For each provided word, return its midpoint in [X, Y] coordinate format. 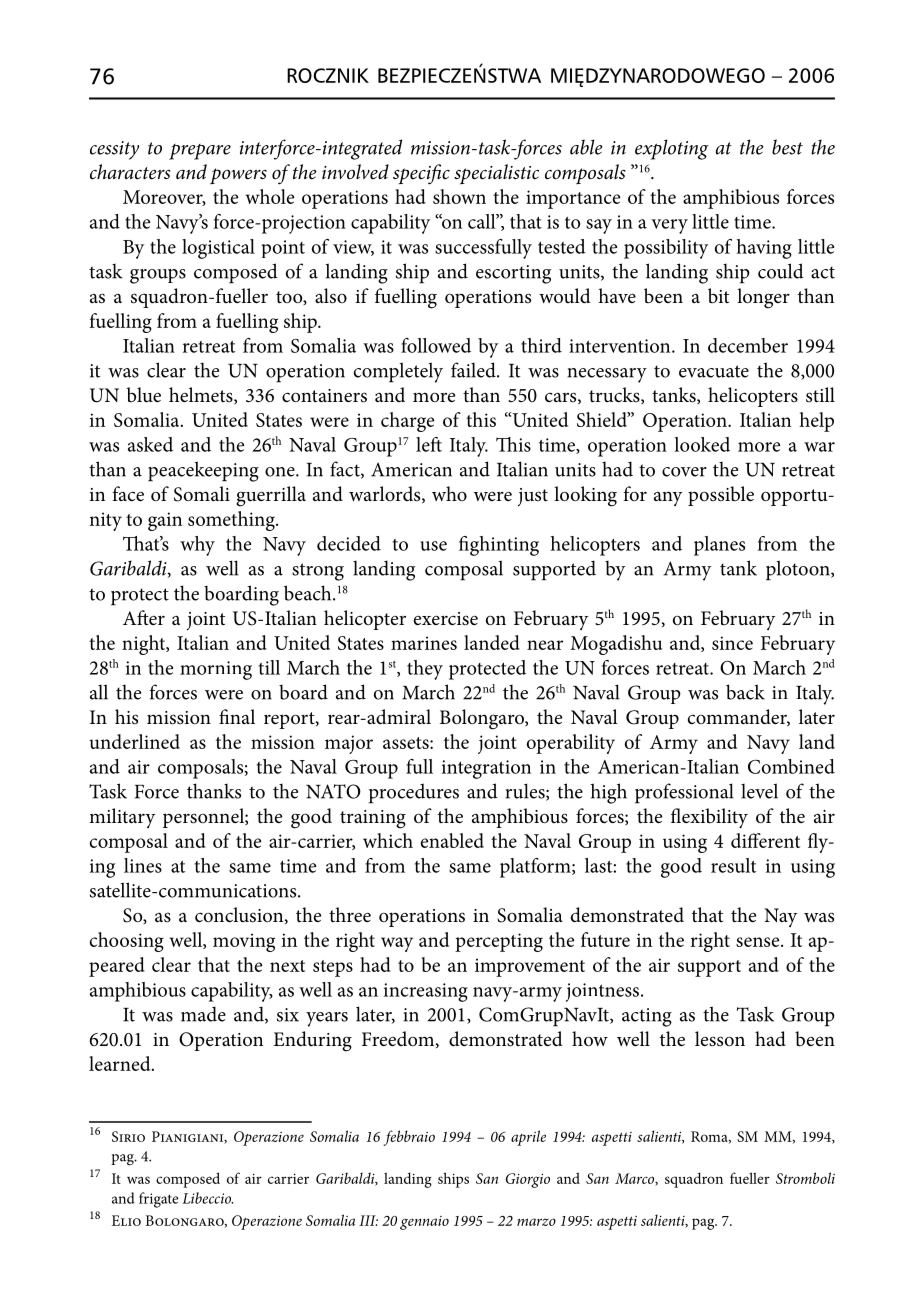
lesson [720, 1039]
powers [238, 176]
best [787, 147]
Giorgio [528, 1180]
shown [459, 196]
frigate [159, 1200]
